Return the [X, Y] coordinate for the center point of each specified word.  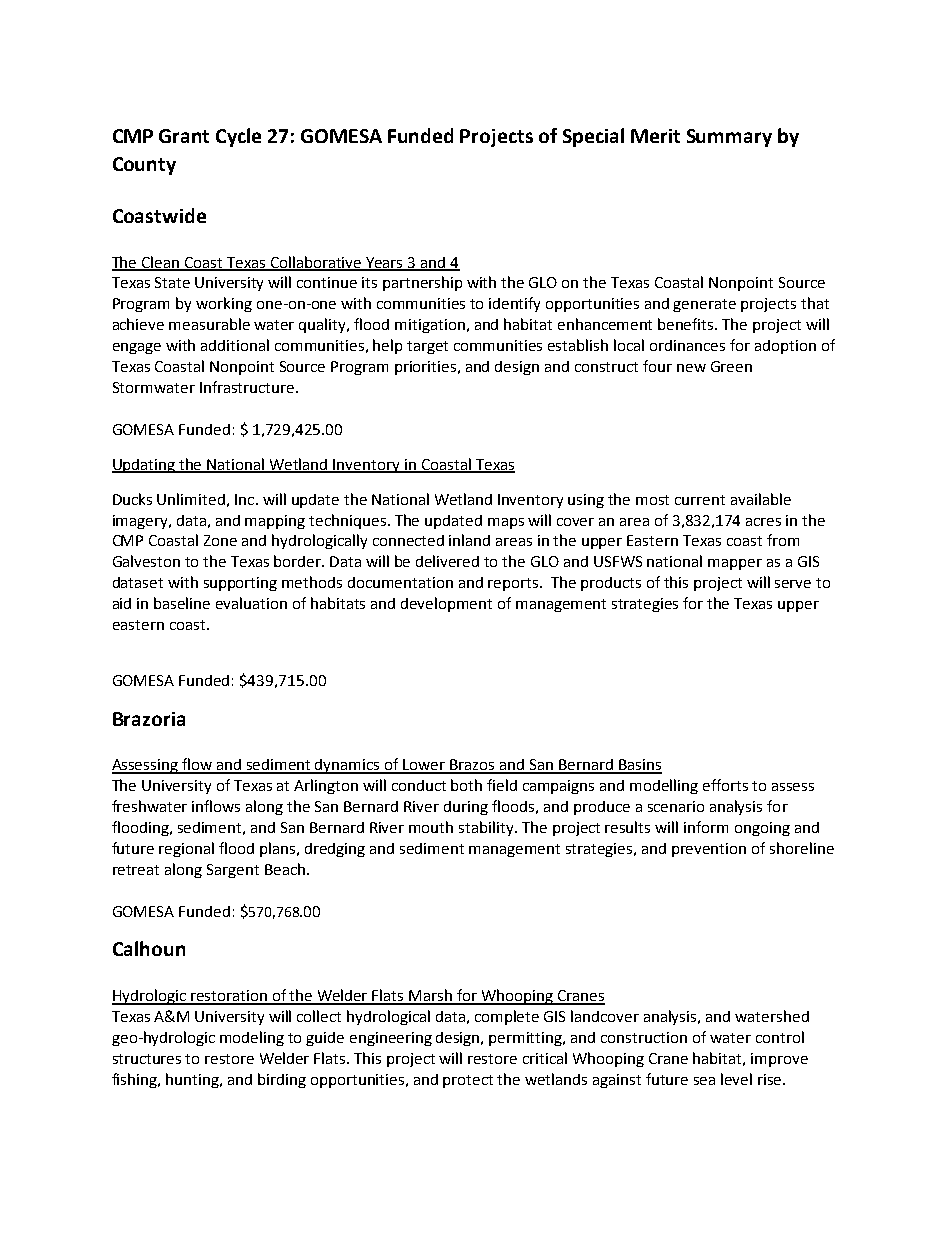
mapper [735, 564]
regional [186, 849]
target [427, 347]
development [446, 604]
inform [706, 827]
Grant [184, 136]
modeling [252, 1038]
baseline [182, 603]
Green [731, 366]
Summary [729, 138]
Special [593, 137]
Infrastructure [248, 387]
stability [487, 828]
